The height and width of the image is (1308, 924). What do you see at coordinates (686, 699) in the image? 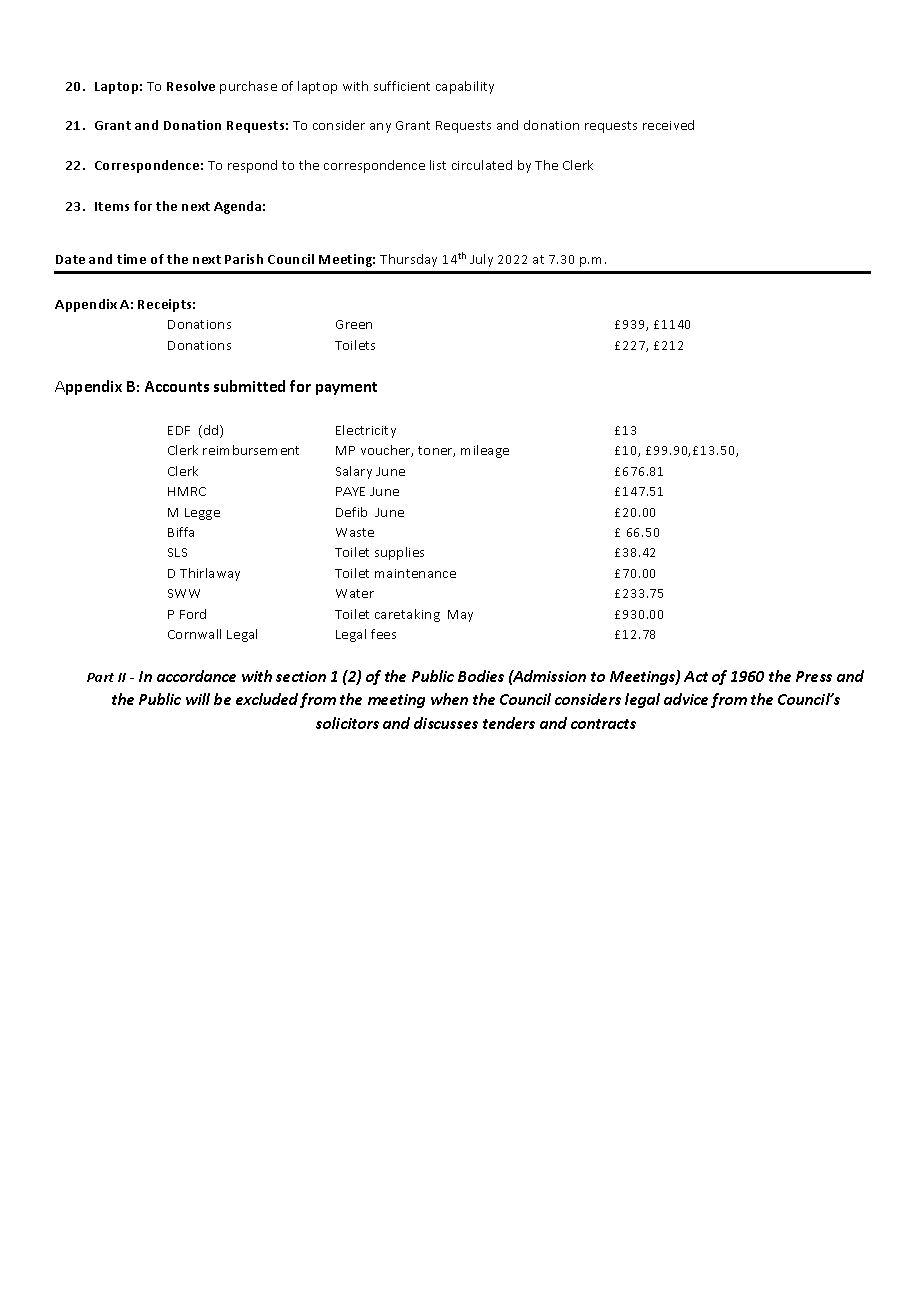
I see `advice` at bounding box center [686, 699].
